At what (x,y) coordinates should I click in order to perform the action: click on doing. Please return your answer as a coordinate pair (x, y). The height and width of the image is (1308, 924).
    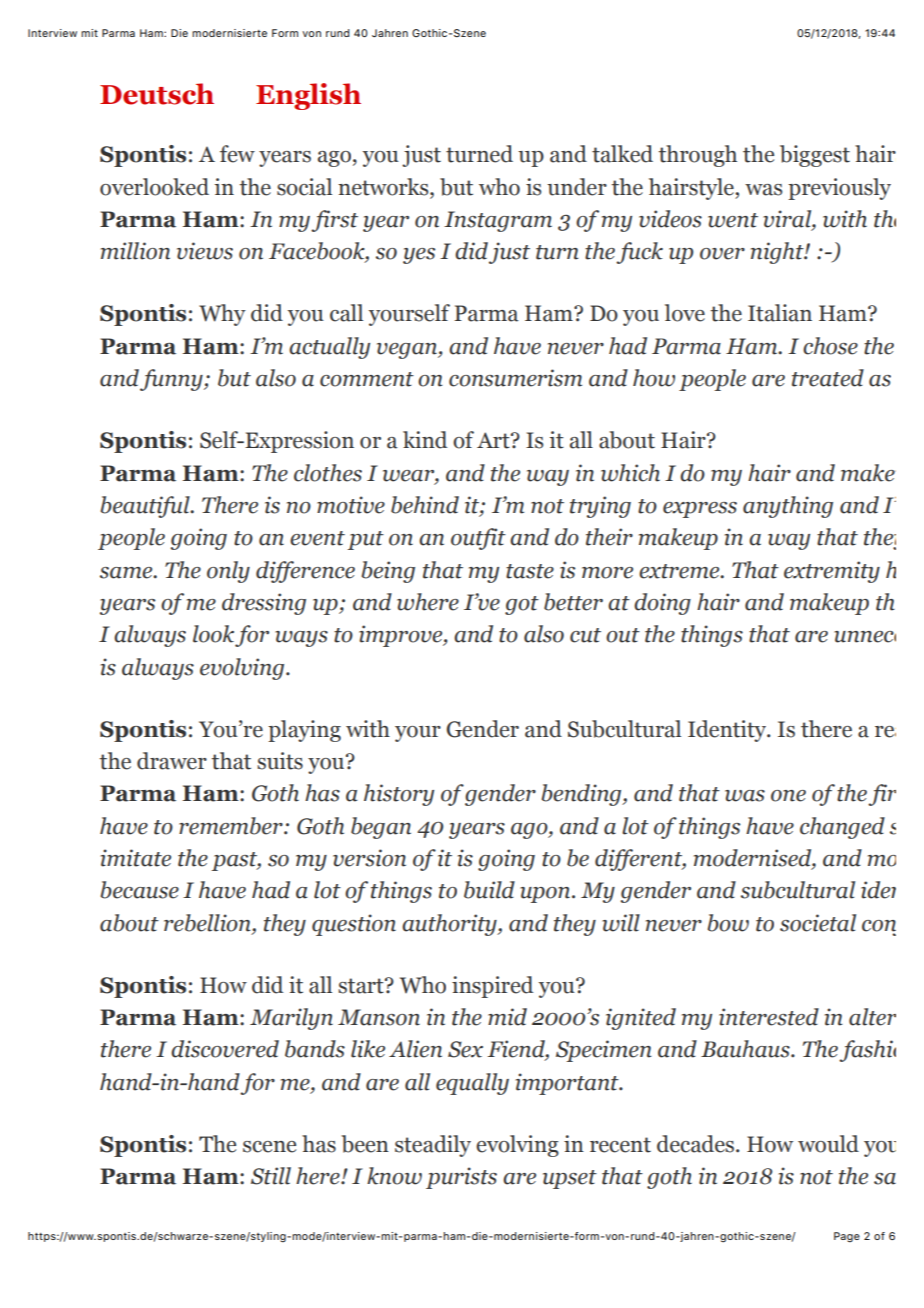
    Looking at the image, I should click on (662, 604).
